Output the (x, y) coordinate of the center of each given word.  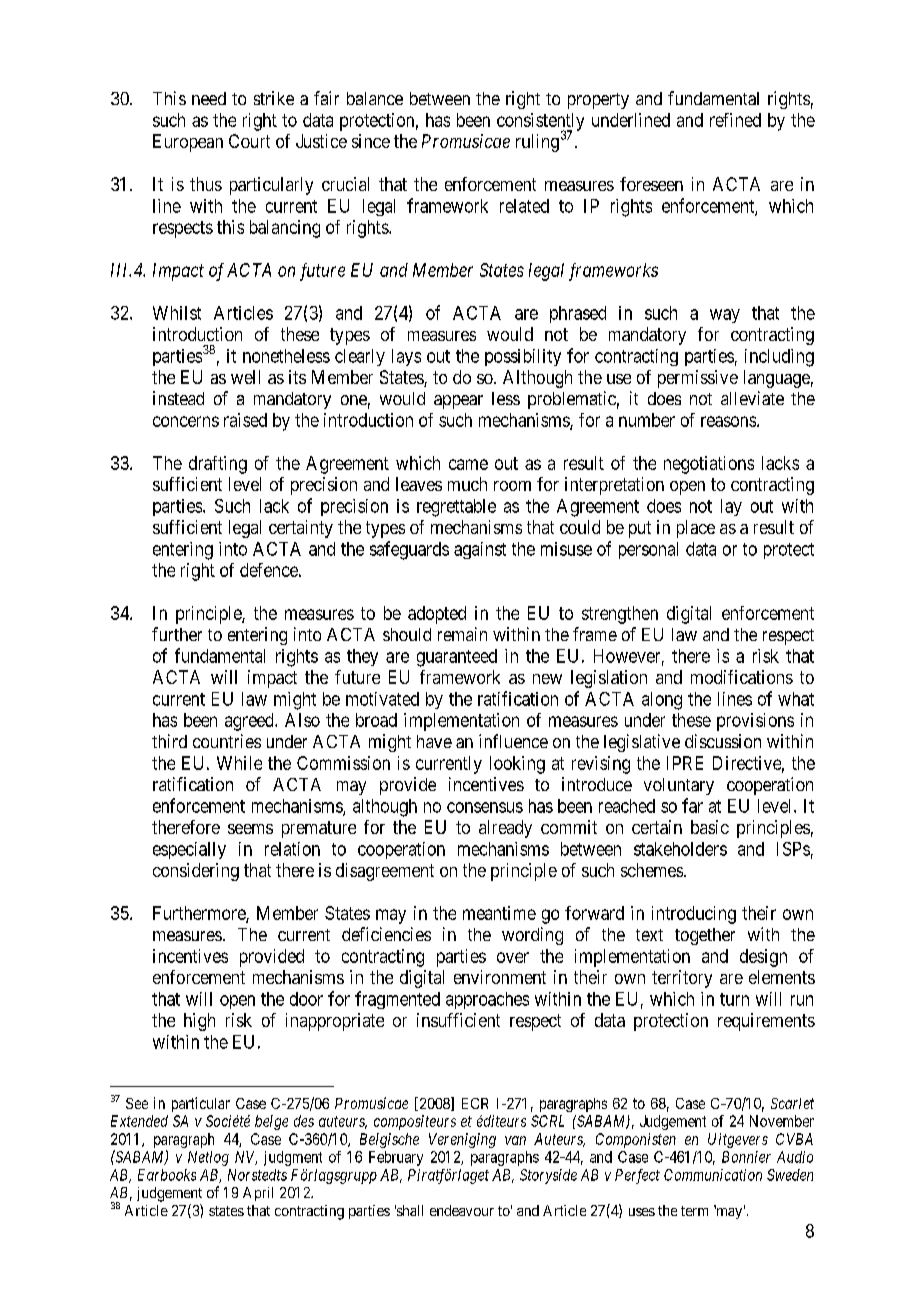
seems (250, 829)
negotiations (709, 465)
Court (249, 141)
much (467, 484)
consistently (540, 123)
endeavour (462, 1210)
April (258, 1194)
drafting (218, 465)
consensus (485, 807)
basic (710, 827)
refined (735, 120)
